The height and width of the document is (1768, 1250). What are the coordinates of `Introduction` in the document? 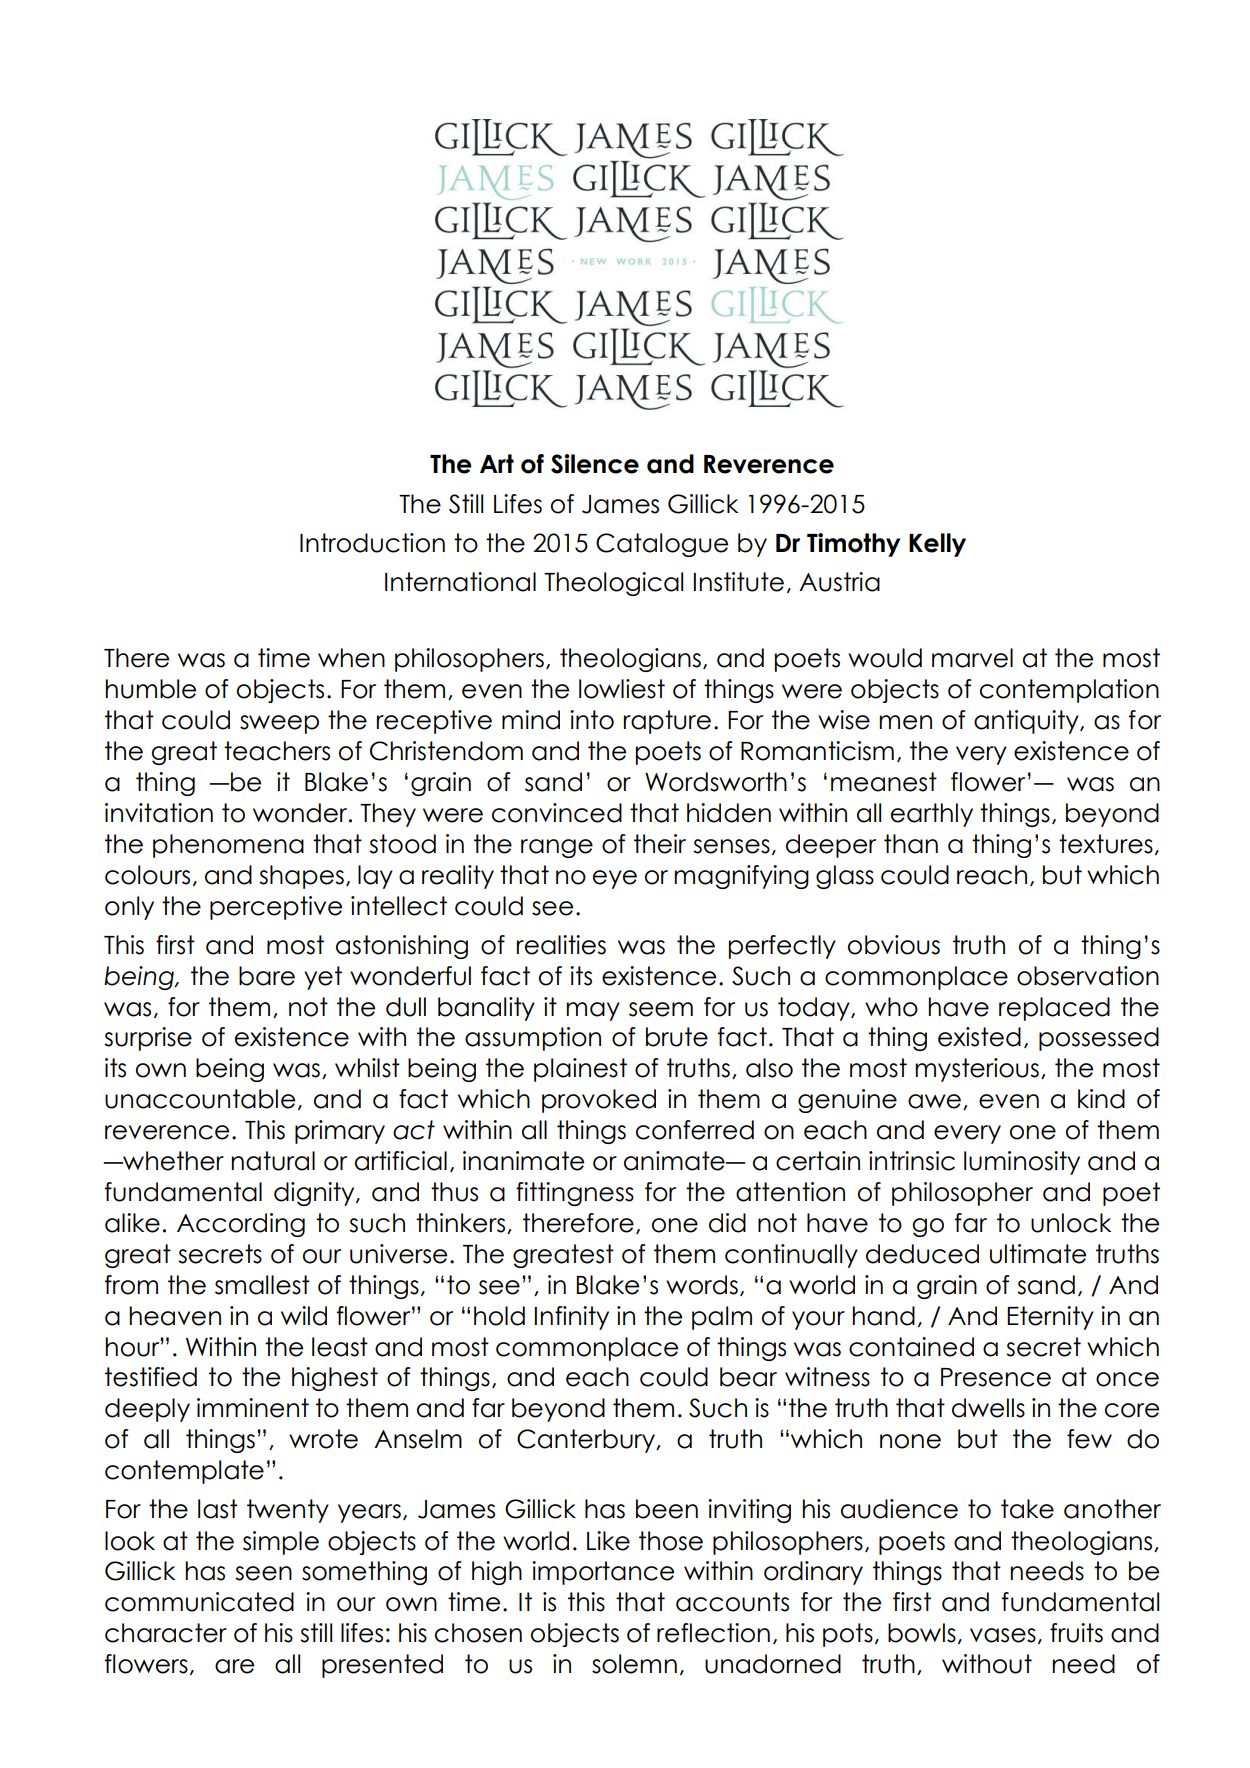 It's located at (372, 543).
